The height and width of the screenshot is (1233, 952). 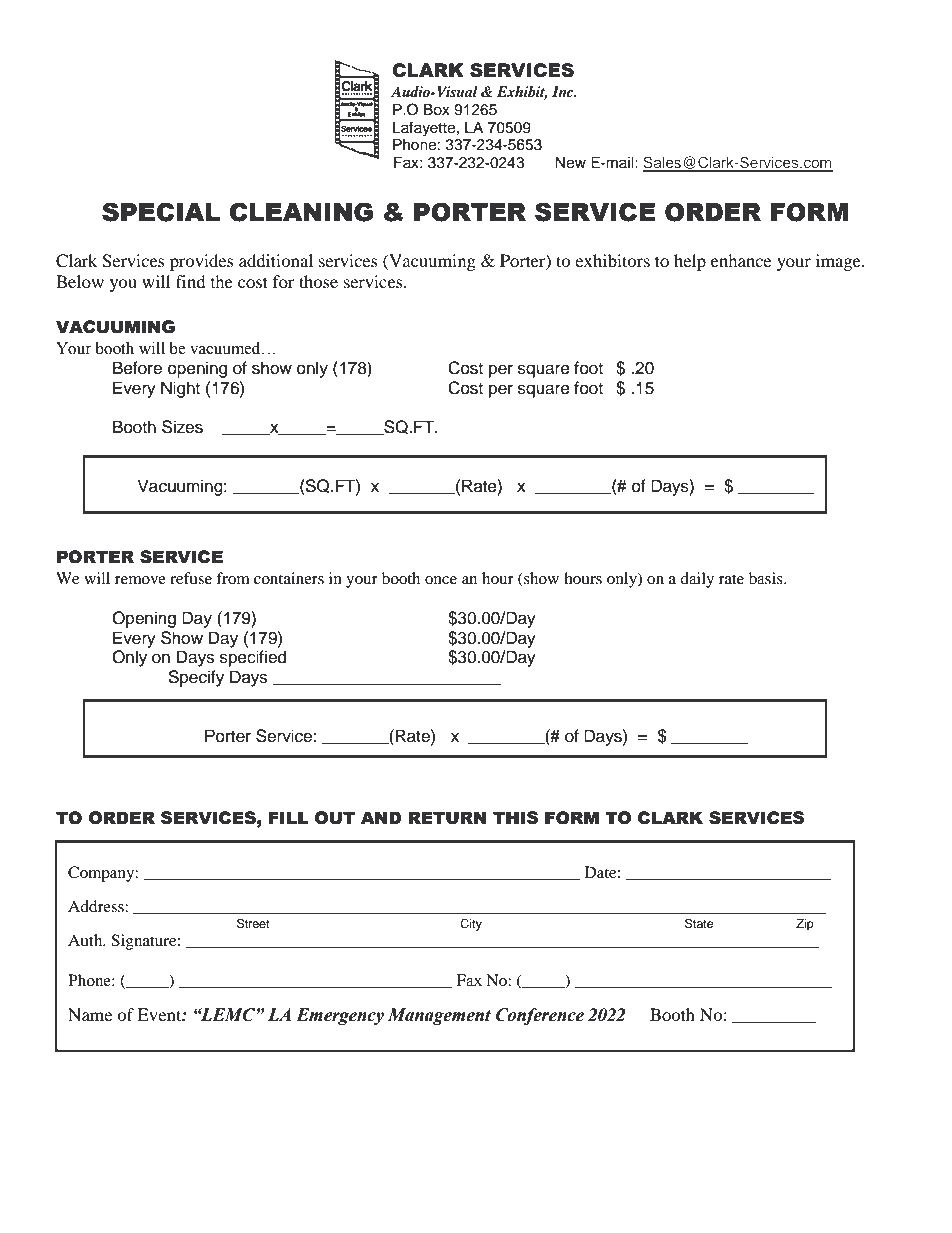 What do you see at coordinates (515, 818) in the screenshot?
I see `THIS` at bounding box center [515, 818].
